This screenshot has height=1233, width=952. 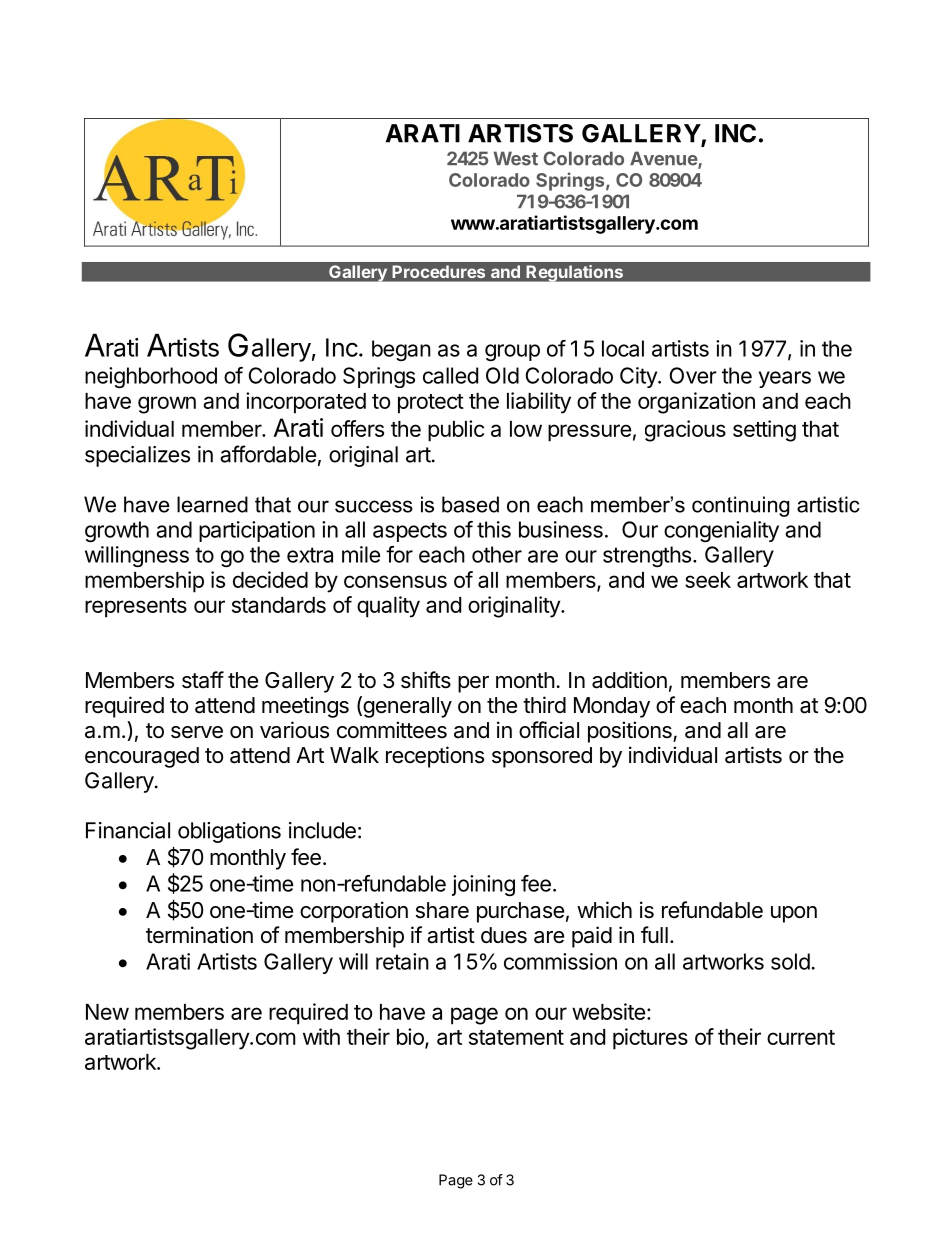 What do you see at coordinates (411, 1037) in the screenshot?
I see `bio` at bounding box center [411, 1037].
